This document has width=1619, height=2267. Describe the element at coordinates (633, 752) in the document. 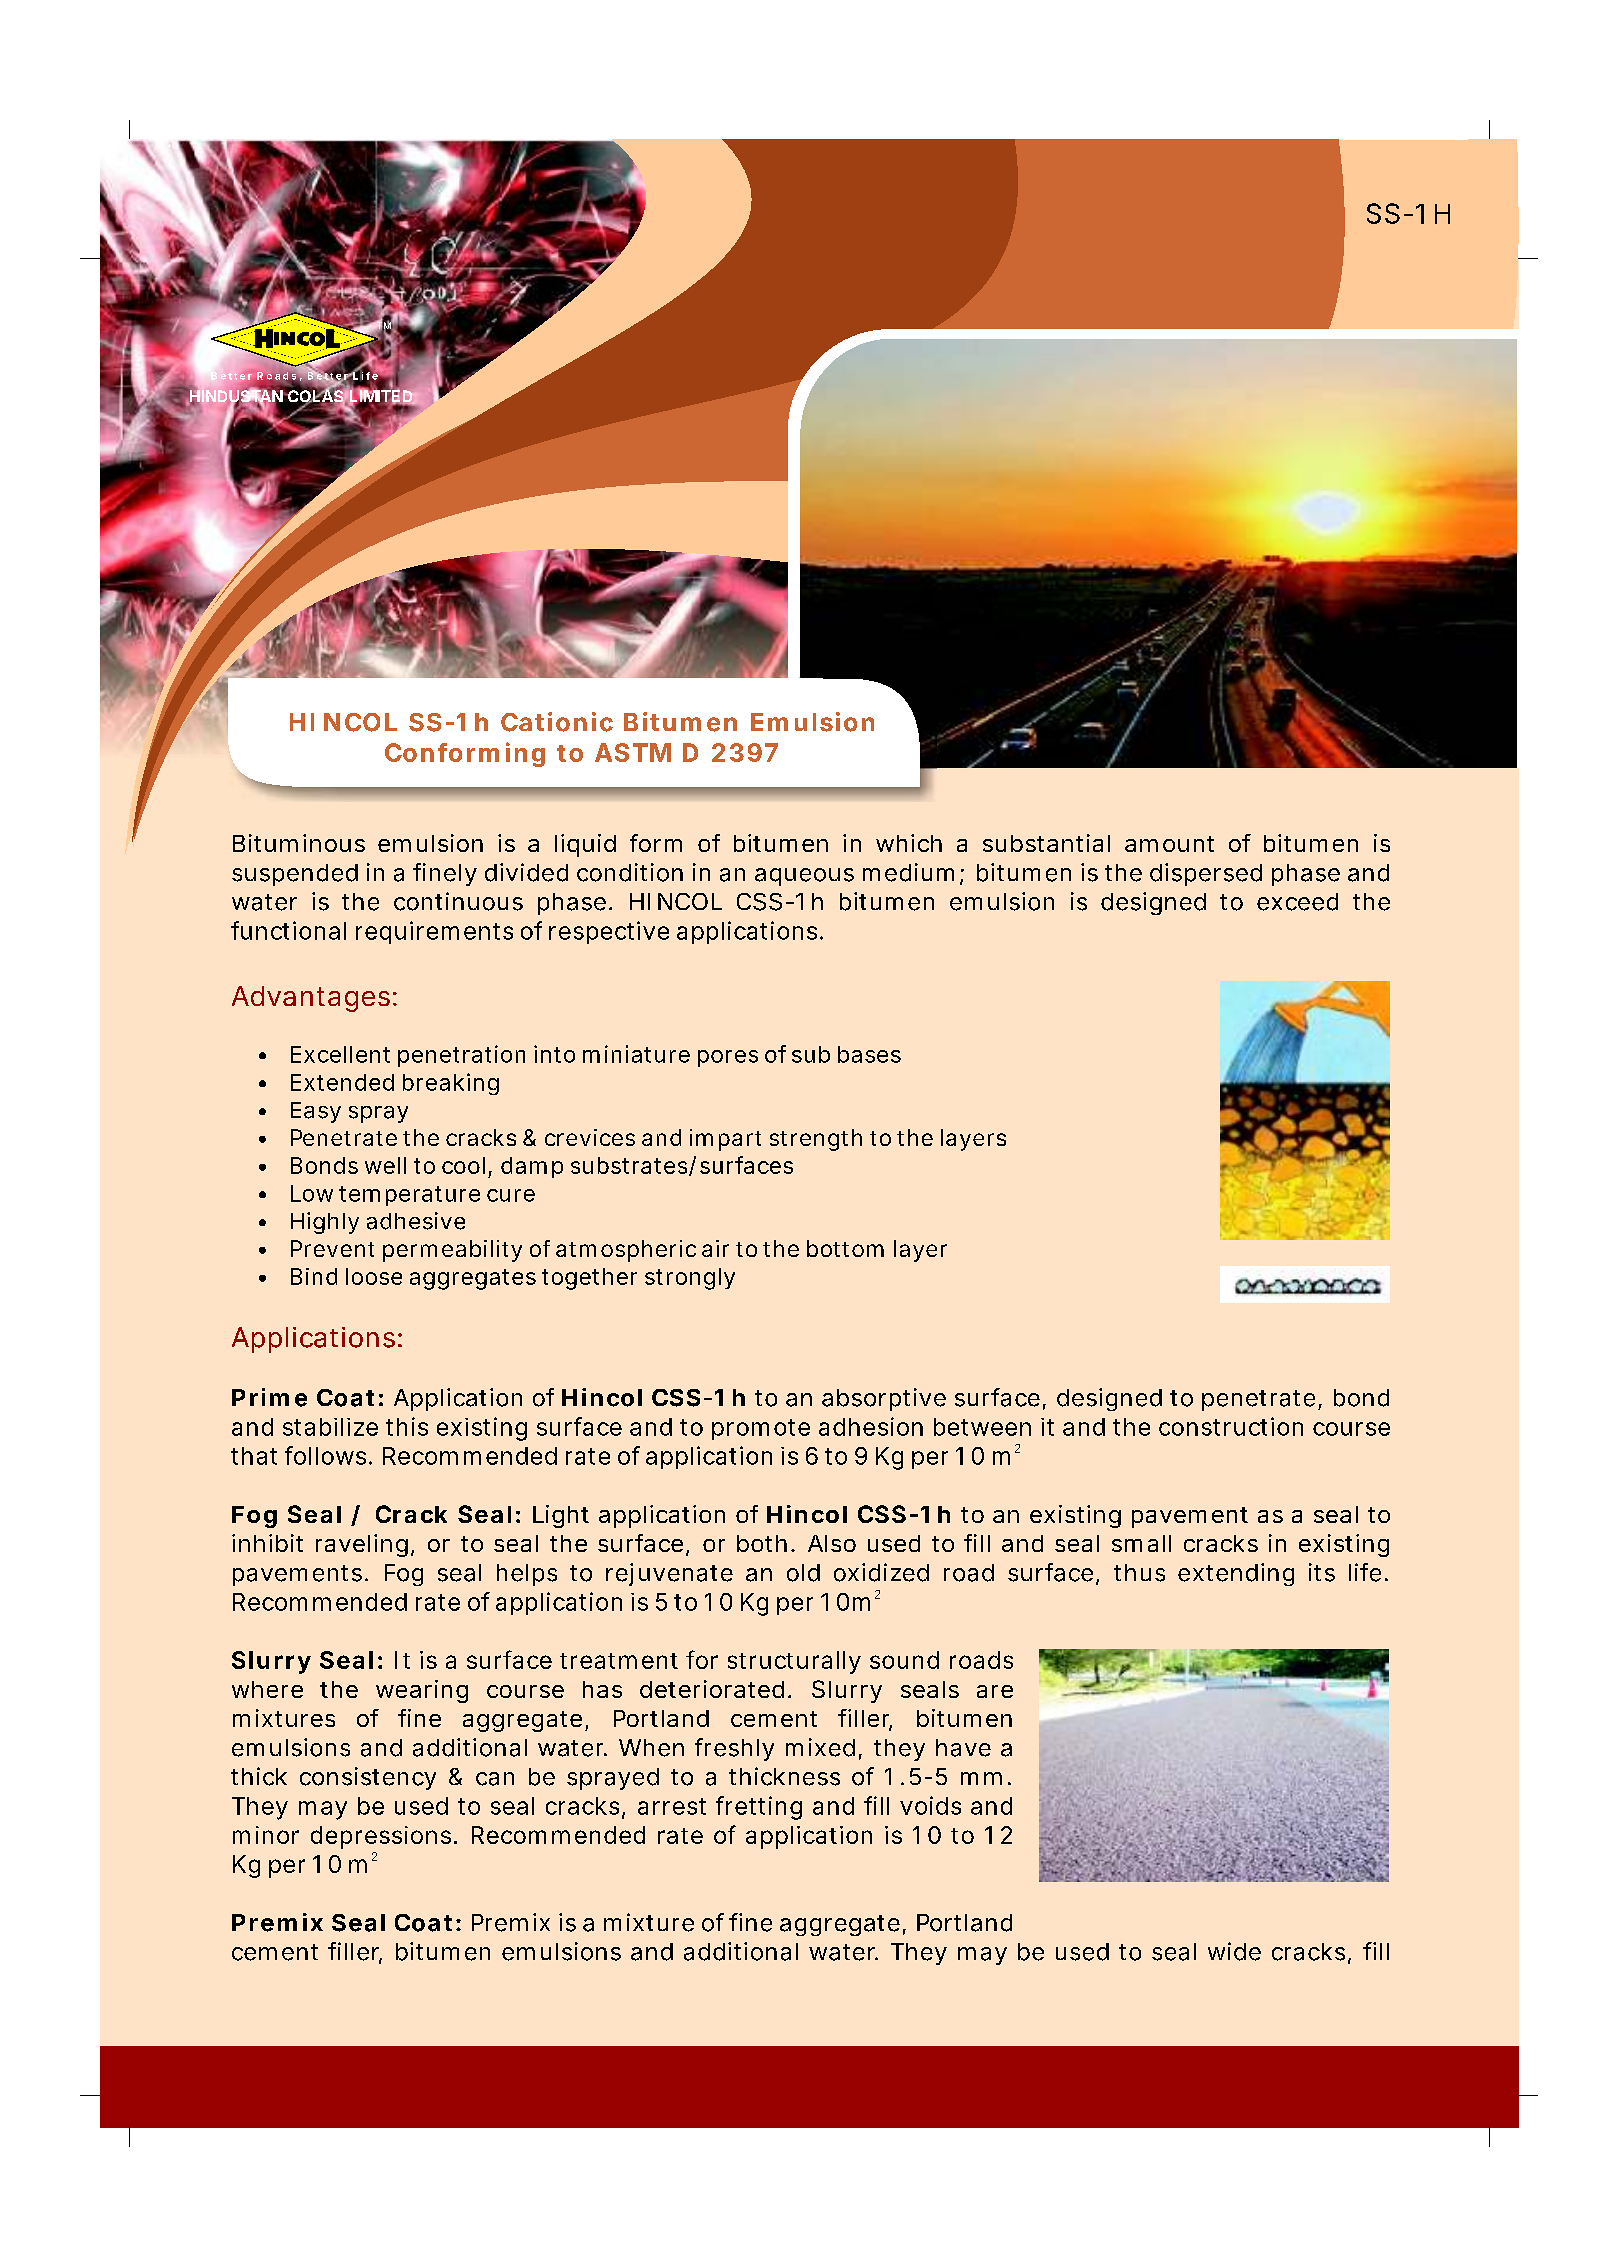

I see `ASTM` at that location.
